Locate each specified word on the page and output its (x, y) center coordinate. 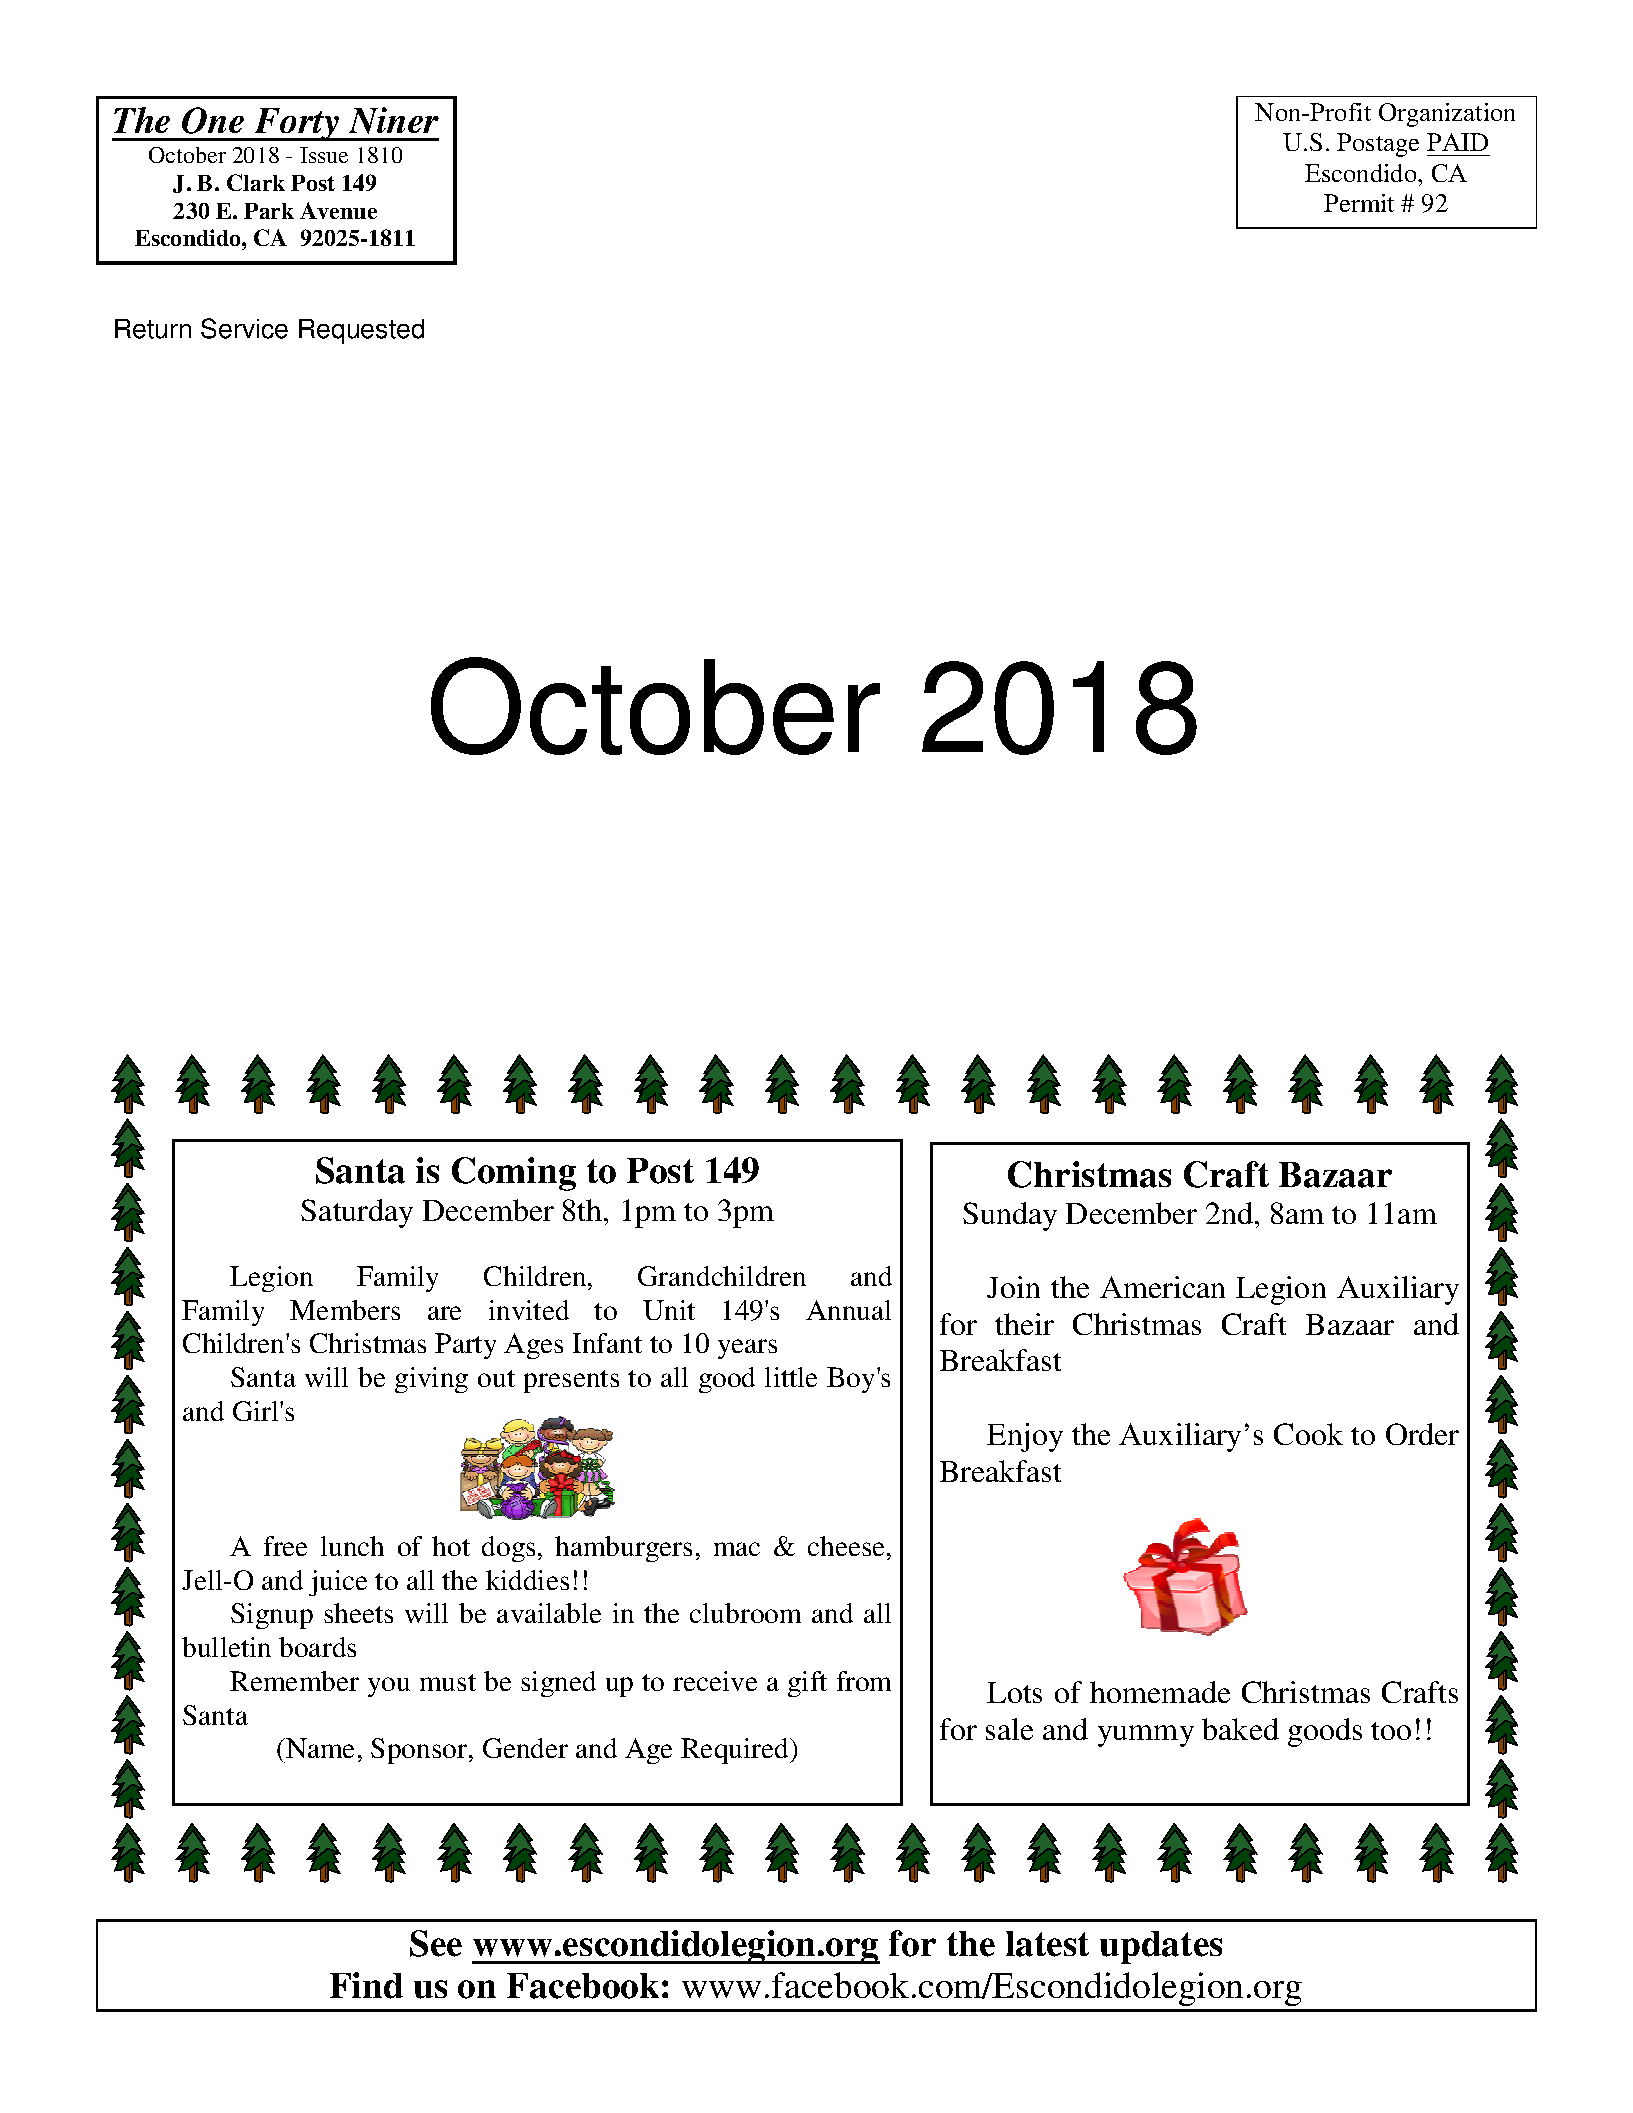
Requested (361, 331)
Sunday (1010, 1216)
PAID (1457, 142)
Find (366, 1985)
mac (737, 1549)
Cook (1308, 1434)
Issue (324, 155)
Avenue (338, 210)
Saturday (357, 1213)
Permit (1359, 203)
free (285, 1546)
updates (1161, 1947)
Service (244, 328)
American (1162, 1287)
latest (1047, 1944)
